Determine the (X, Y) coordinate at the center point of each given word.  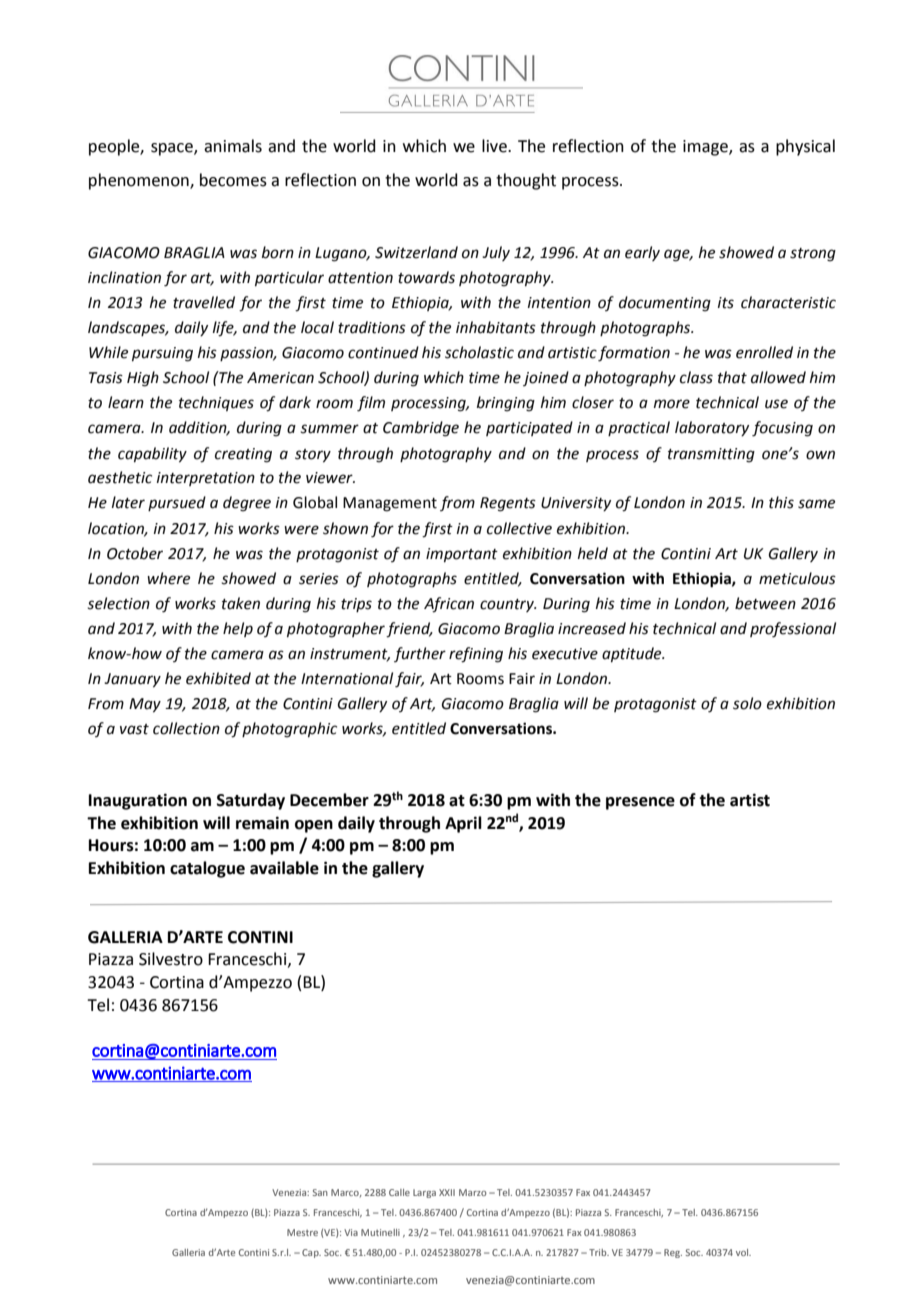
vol (743, 1252)
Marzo (473, 1192)
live (495, 146)
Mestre (302, 1232)
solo (747, 703)
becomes (233, 180)
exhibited (218, 678)
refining (476, 655)
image (706, 148)
